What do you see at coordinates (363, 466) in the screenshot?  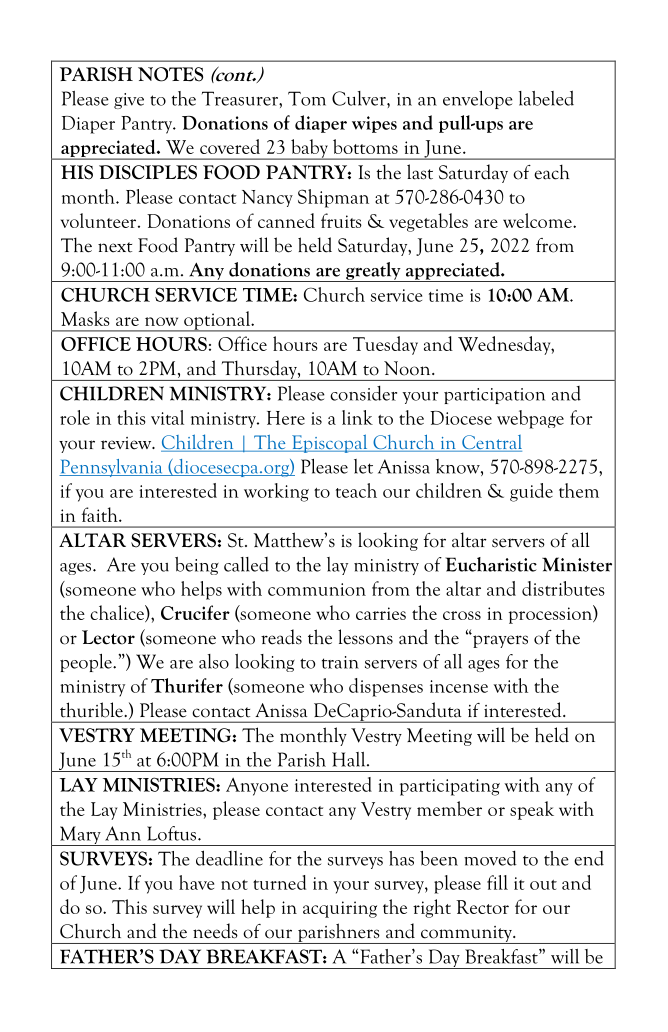 I see `let` at bounding box center [363, 466].
